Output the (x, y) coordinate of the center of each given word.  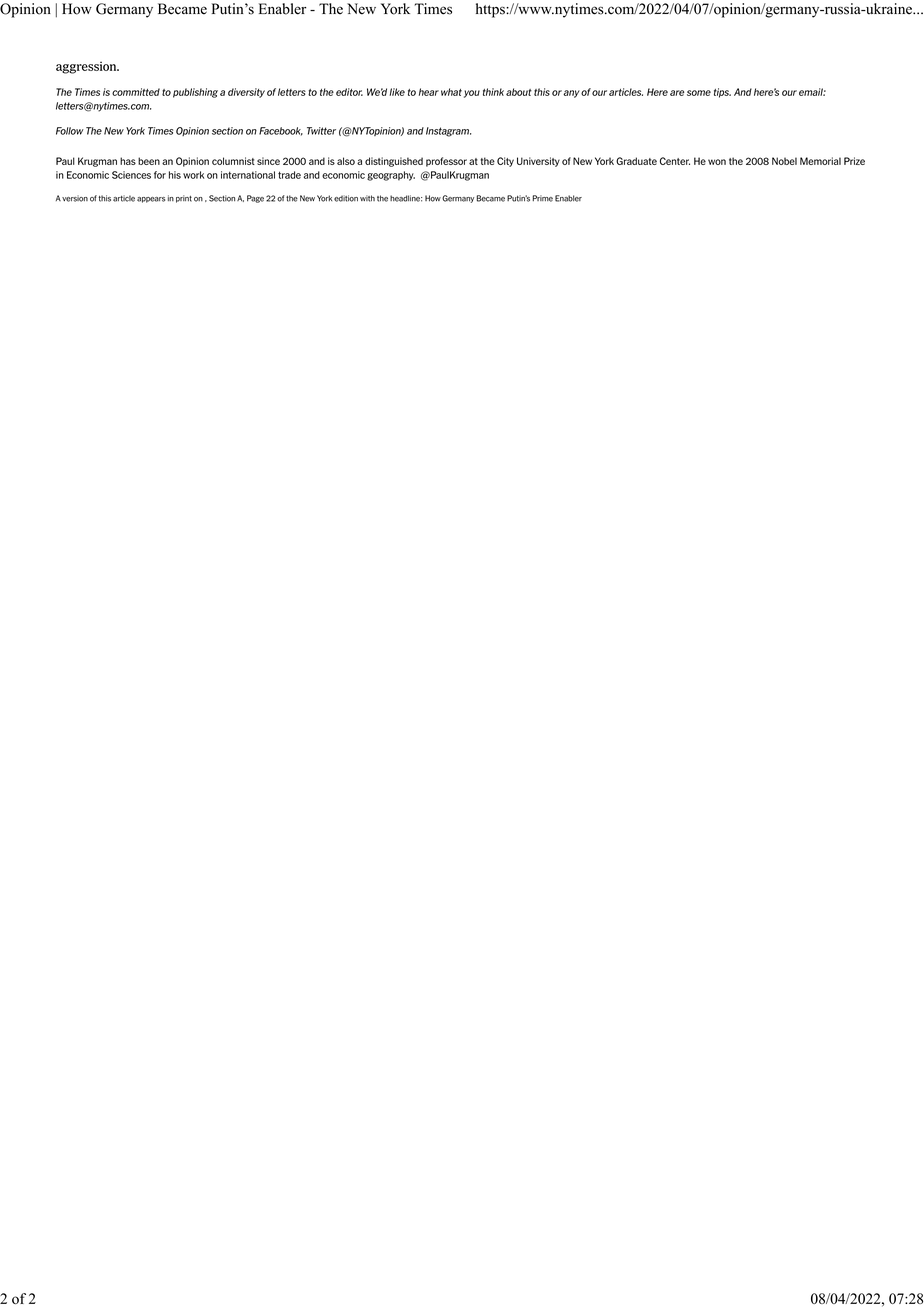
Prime (542, 198)
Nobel (784, 161)
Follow (70, 131)
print (184, 199)
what (451, 92)
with (367, 198)
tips (722, 93)
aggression (87, 67)
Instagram (448, 132)
